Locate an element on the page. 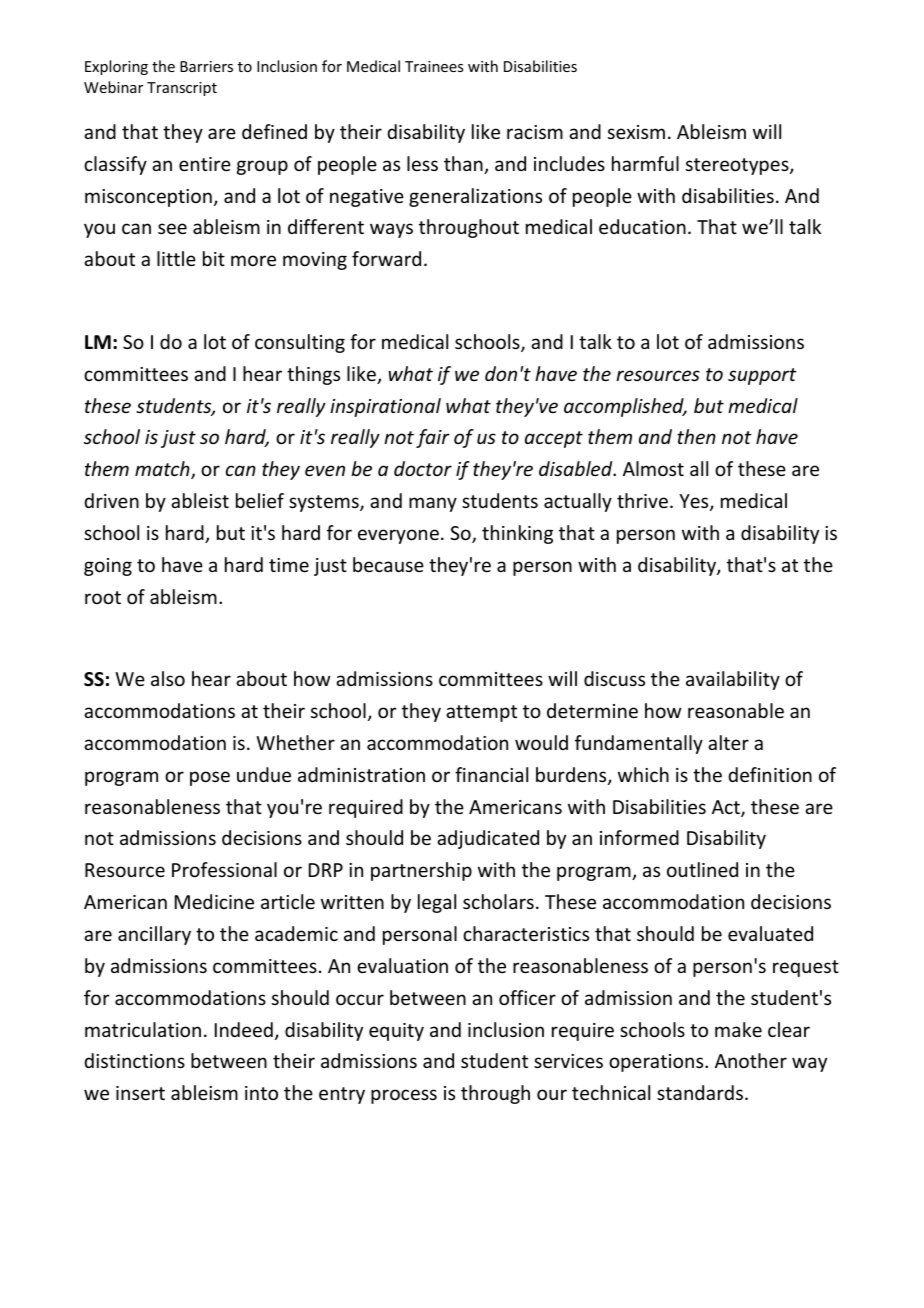 The image size is (924, 1308). distinctions is located at coordinates (134, 1060).
